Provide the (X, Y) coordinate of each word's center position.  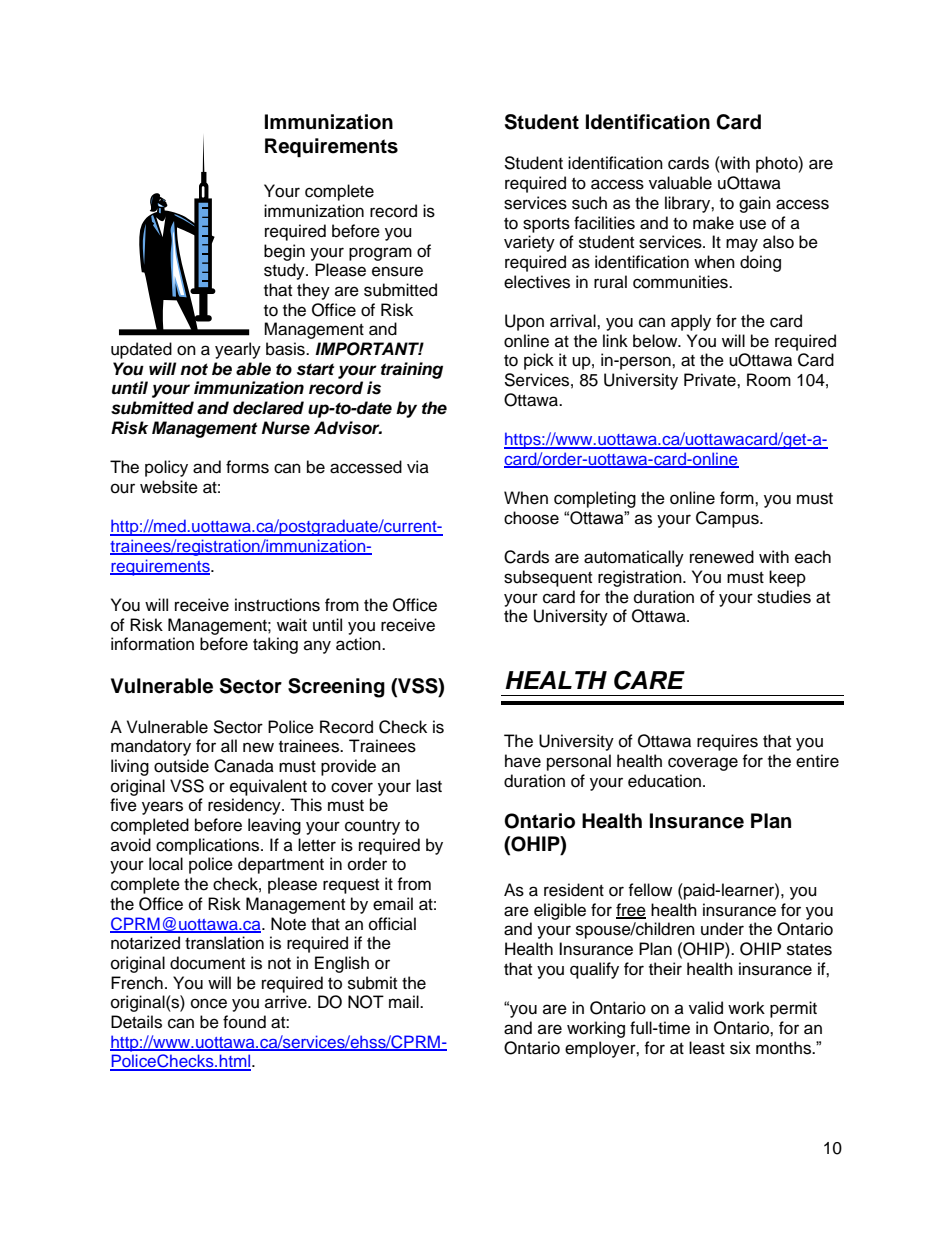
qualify (594, 970)
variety (529, 243)
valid (706, 1008)
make (713, 223)
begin (284, 252)
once (209, 1003)
